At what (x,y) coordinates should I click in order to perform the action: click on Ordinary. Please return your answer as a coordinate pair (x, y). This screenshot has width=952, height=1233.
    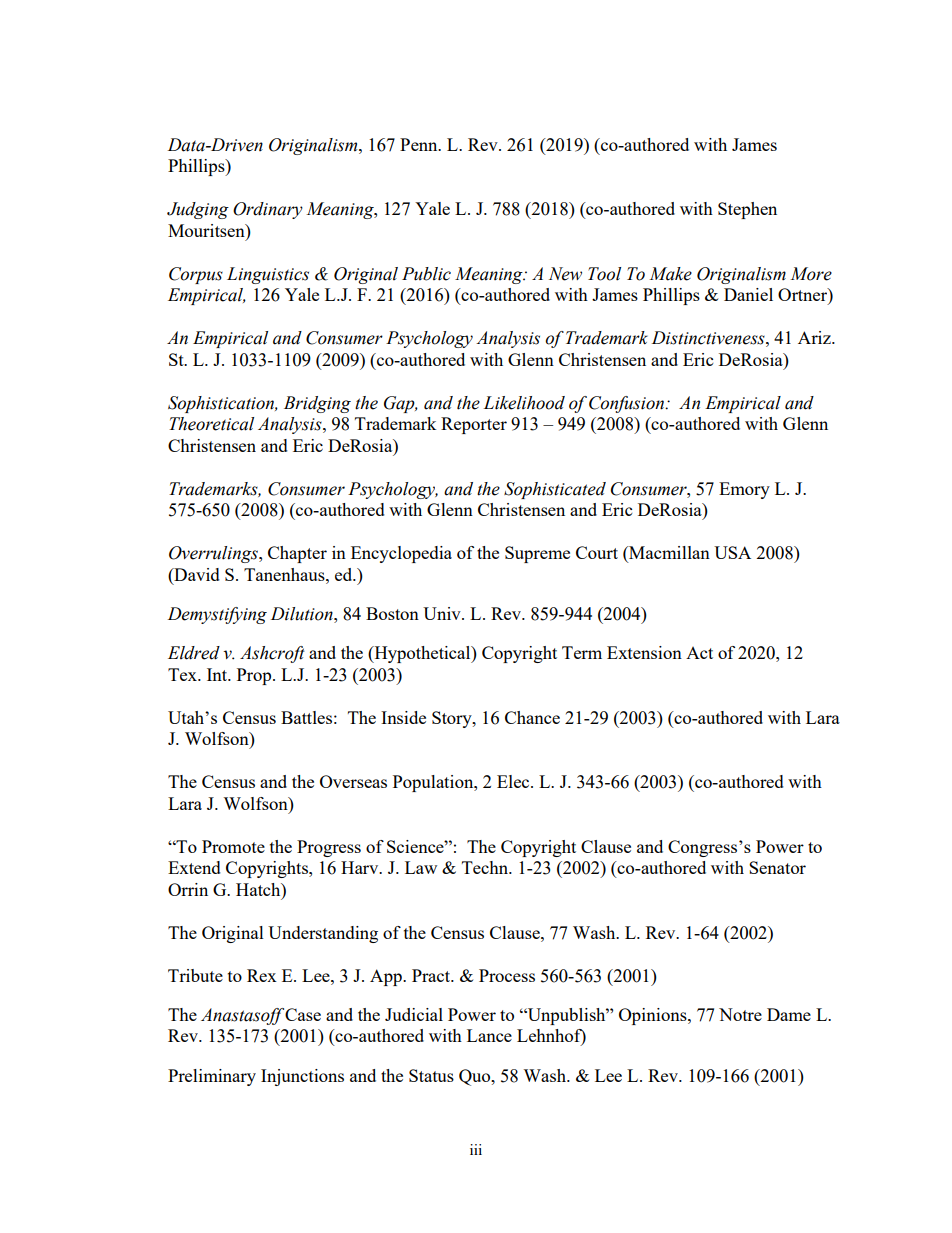
    Looking at the image, I should click on (268, 210).
